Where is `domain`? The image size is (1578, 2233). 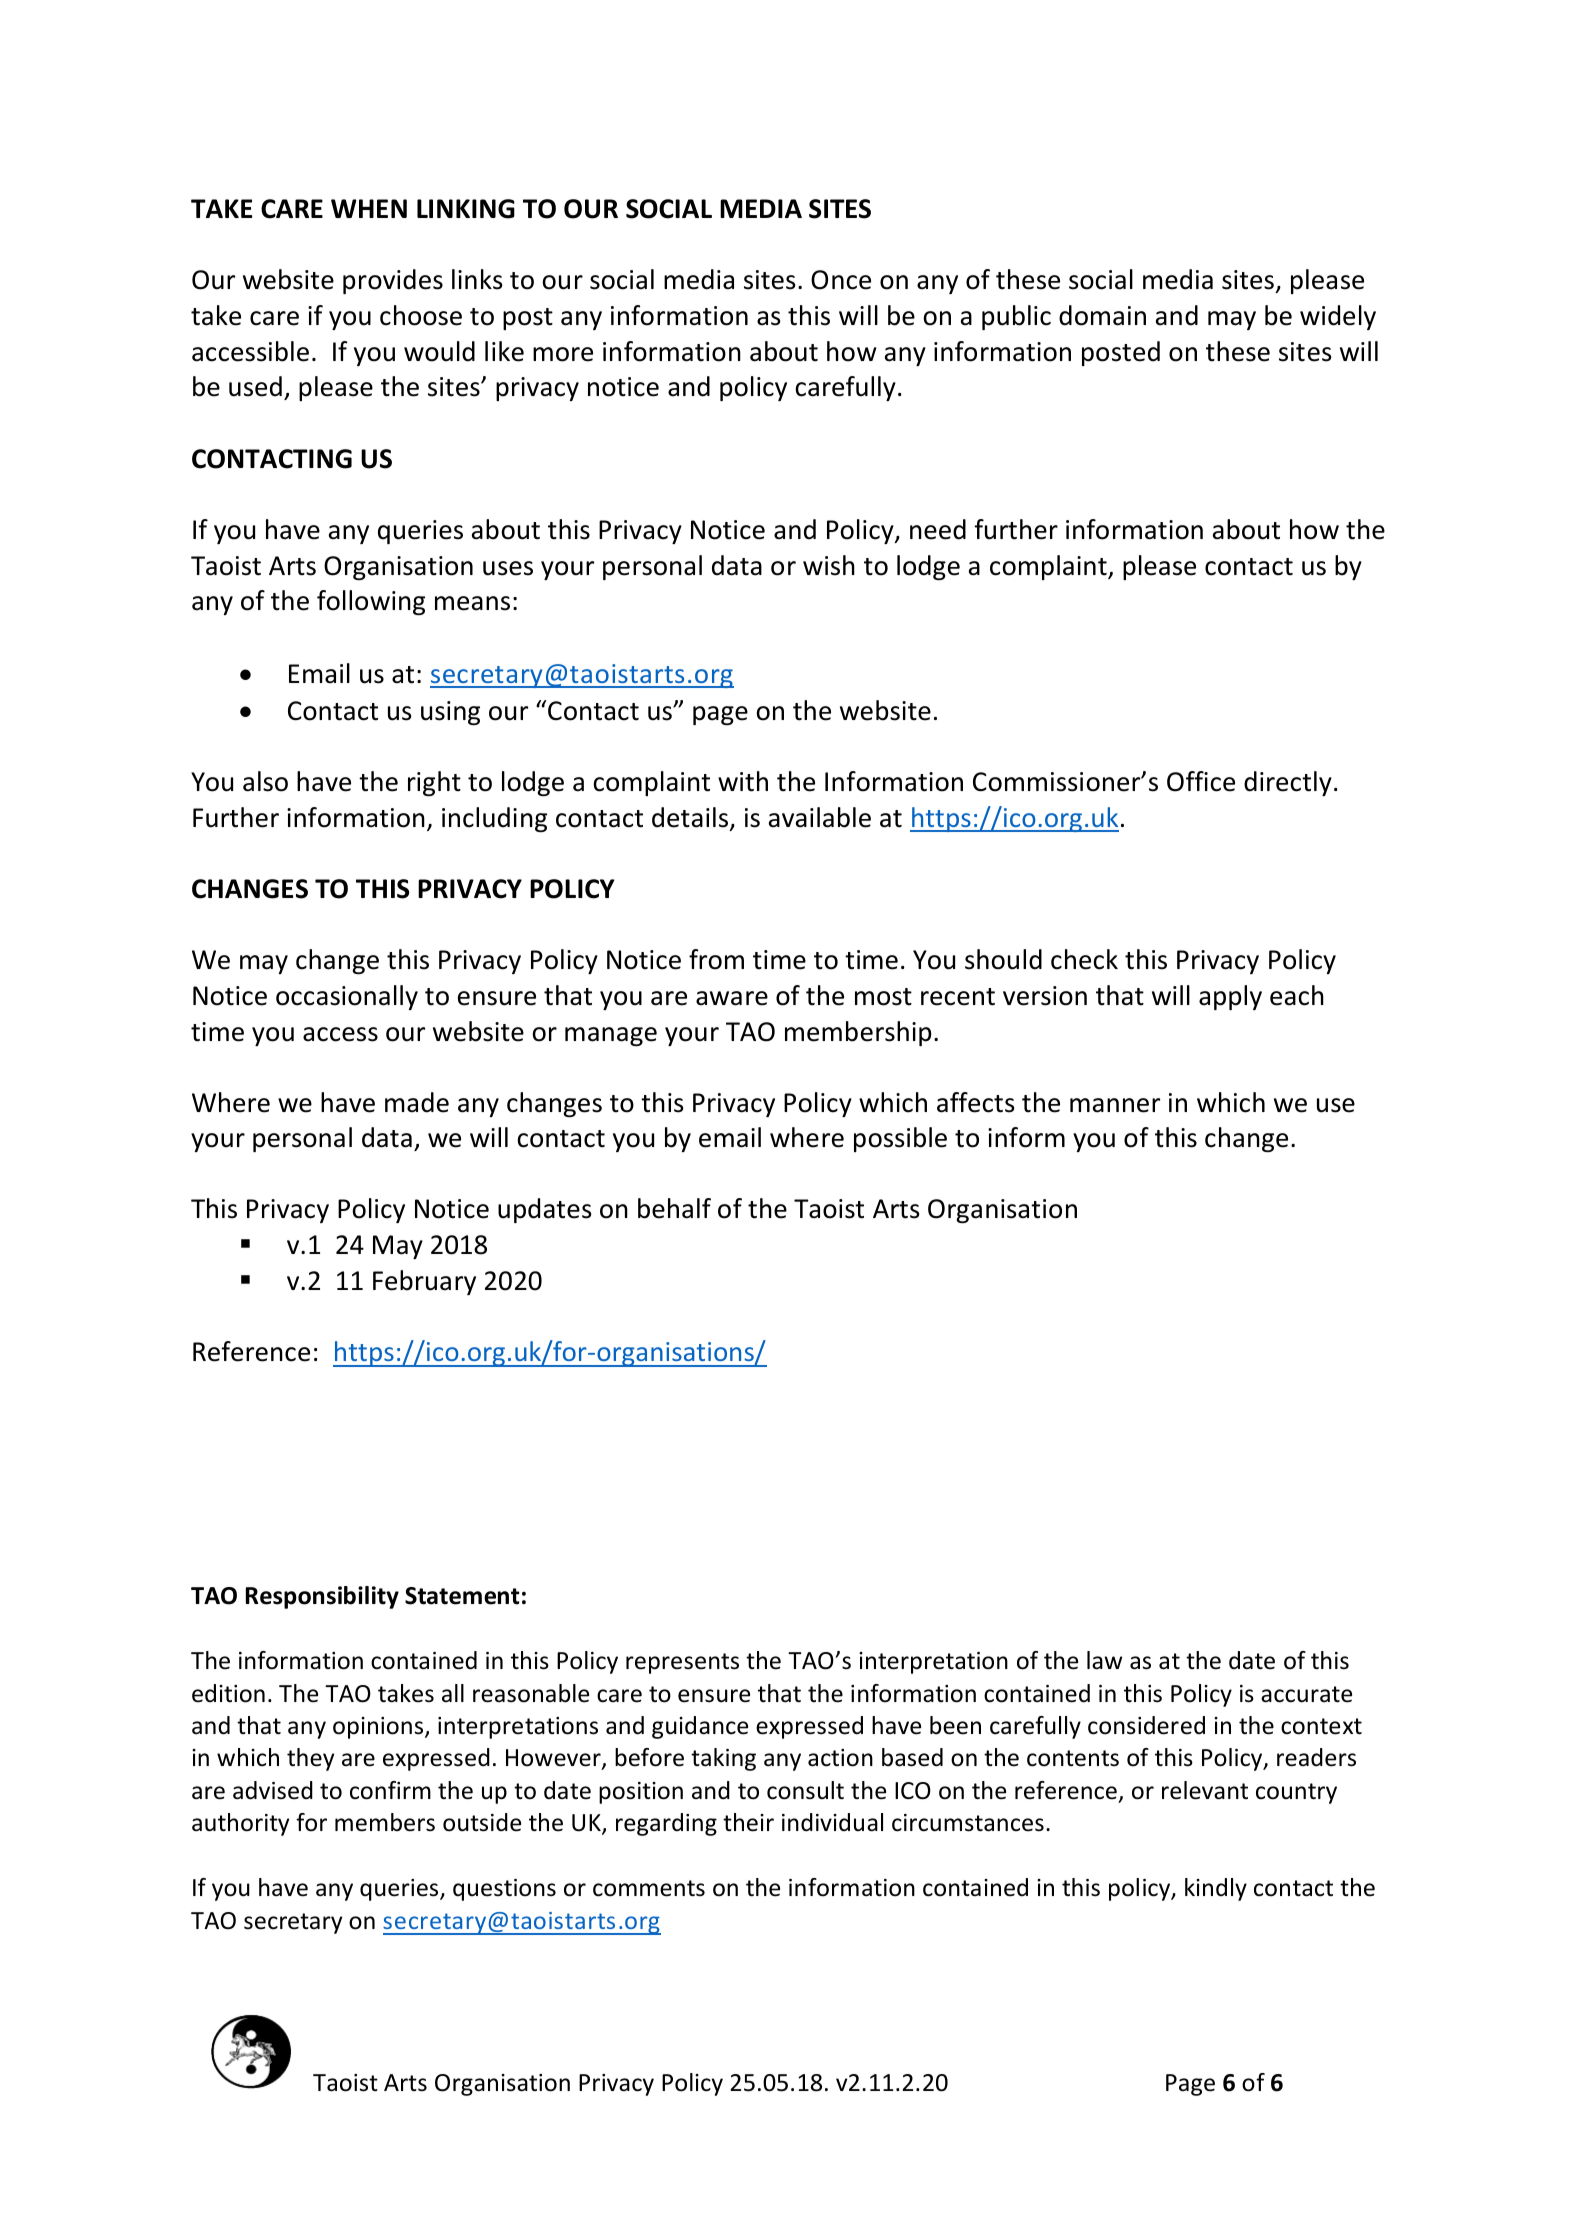 domain is located at coordinates (1102, 315).
